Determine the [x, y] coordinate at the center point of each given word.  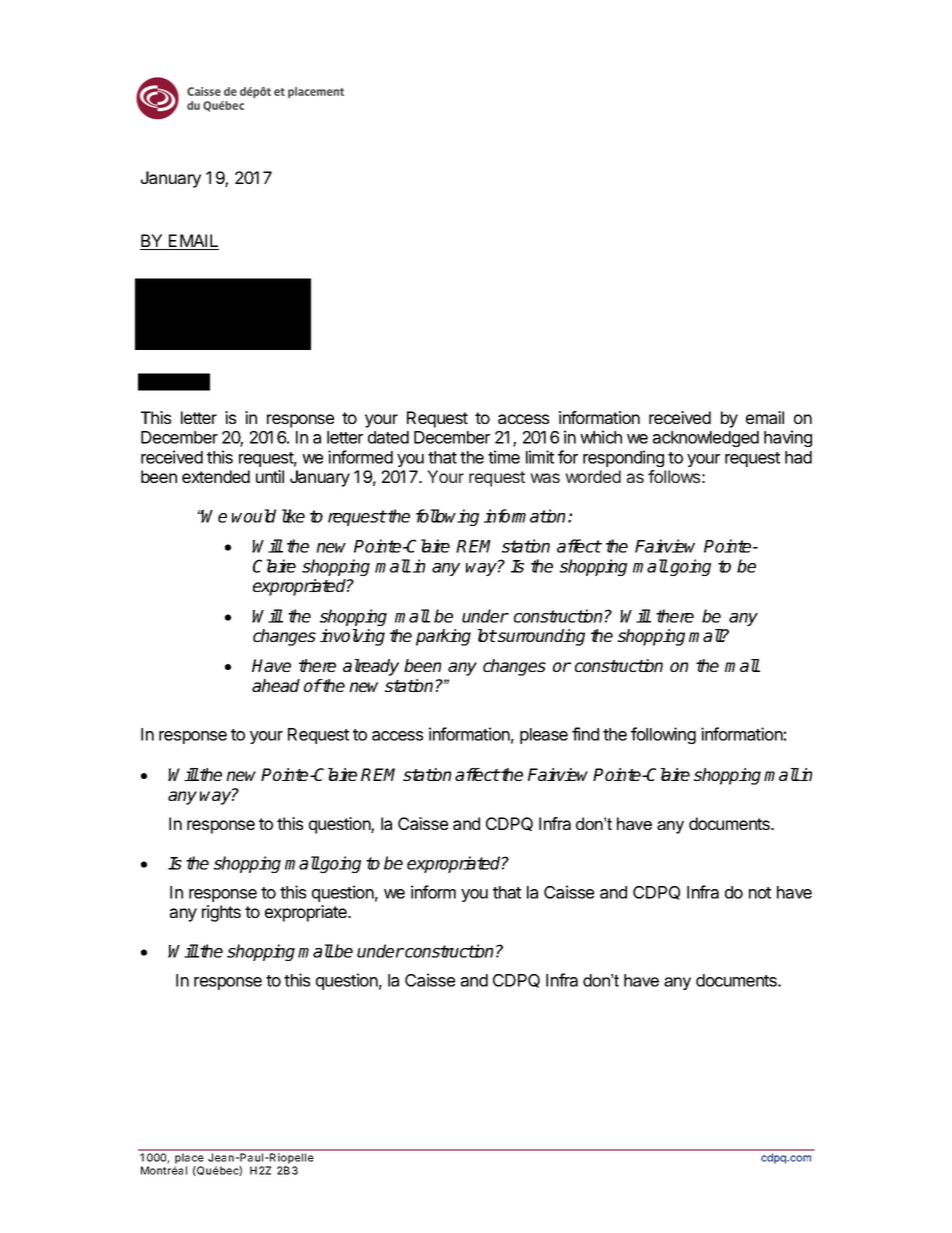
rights [221, 913]
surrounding [540, 637]
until [270, 476]
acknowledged [706, 439]
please [544, 736]
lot [487, 635]
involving [352, 637]
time [504, 457]
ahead [276, 685]
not [760, 893]
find [585, 734]
